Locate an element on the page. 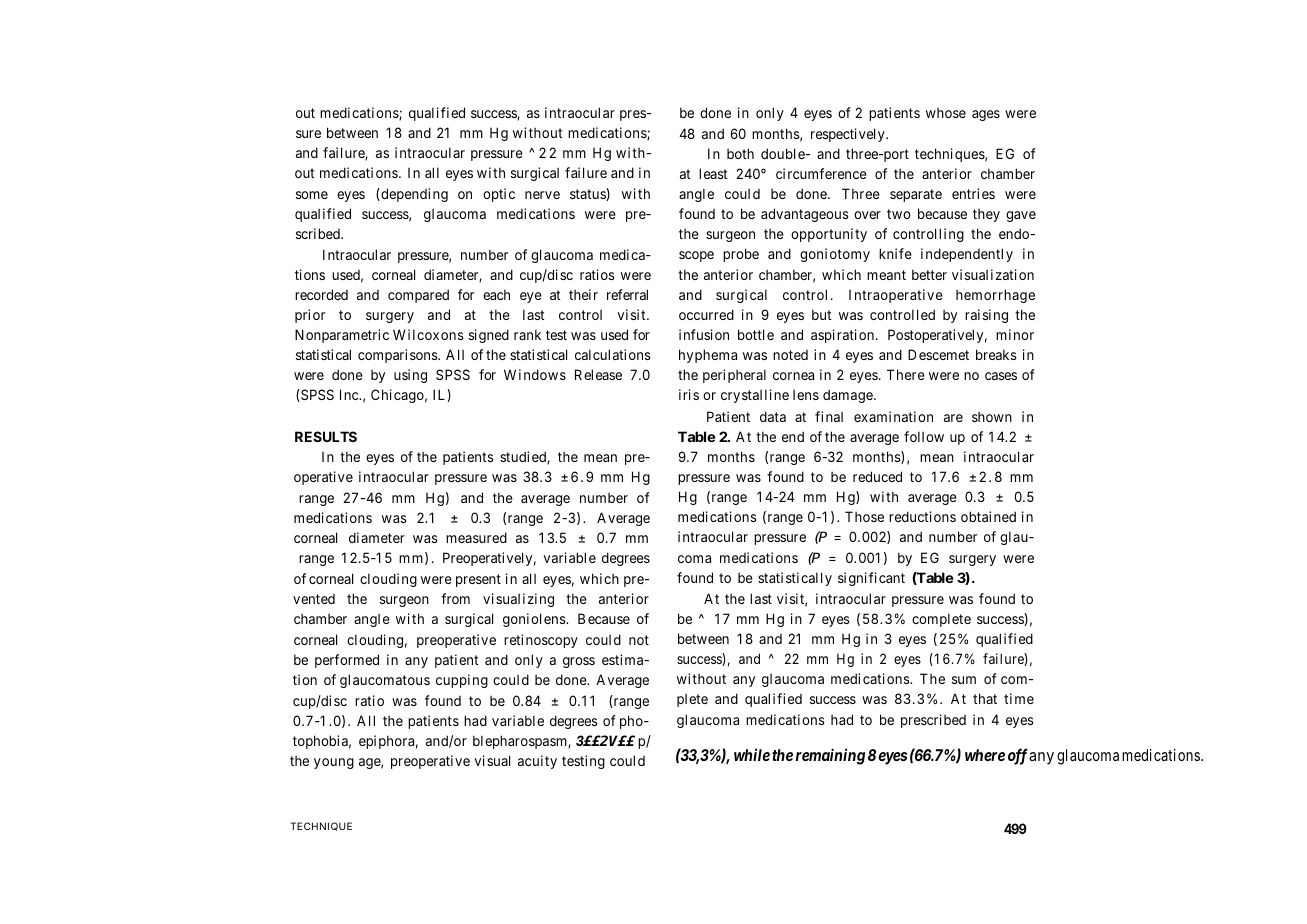 Image resolution: width=1307 pixels, height=924 pixels. both is located at coordinates (740, 153).
